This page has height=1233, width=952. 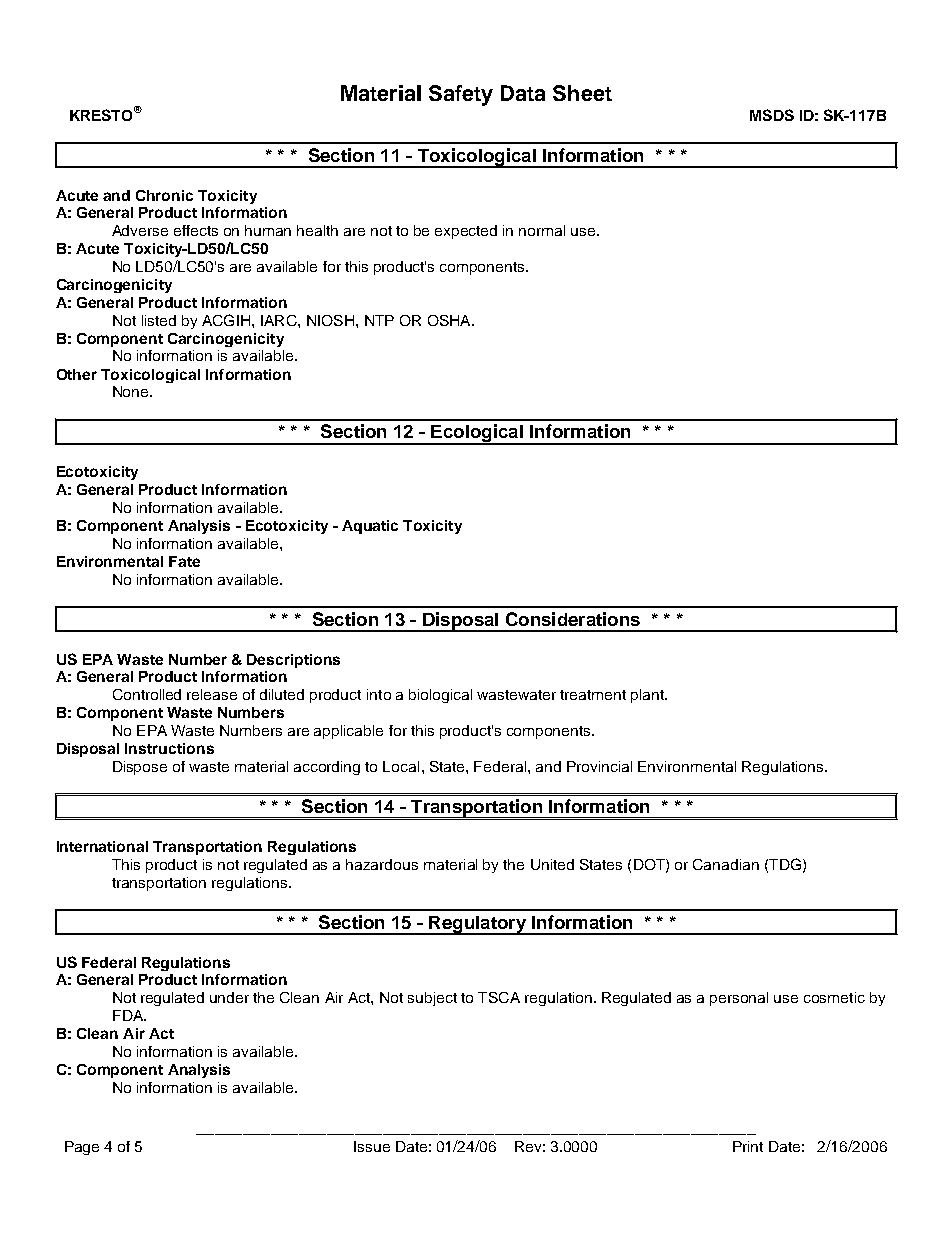 What do you see at coordinates (372, 1146) in the page?
I see `Issue` at bounding box center [372, 1146].
